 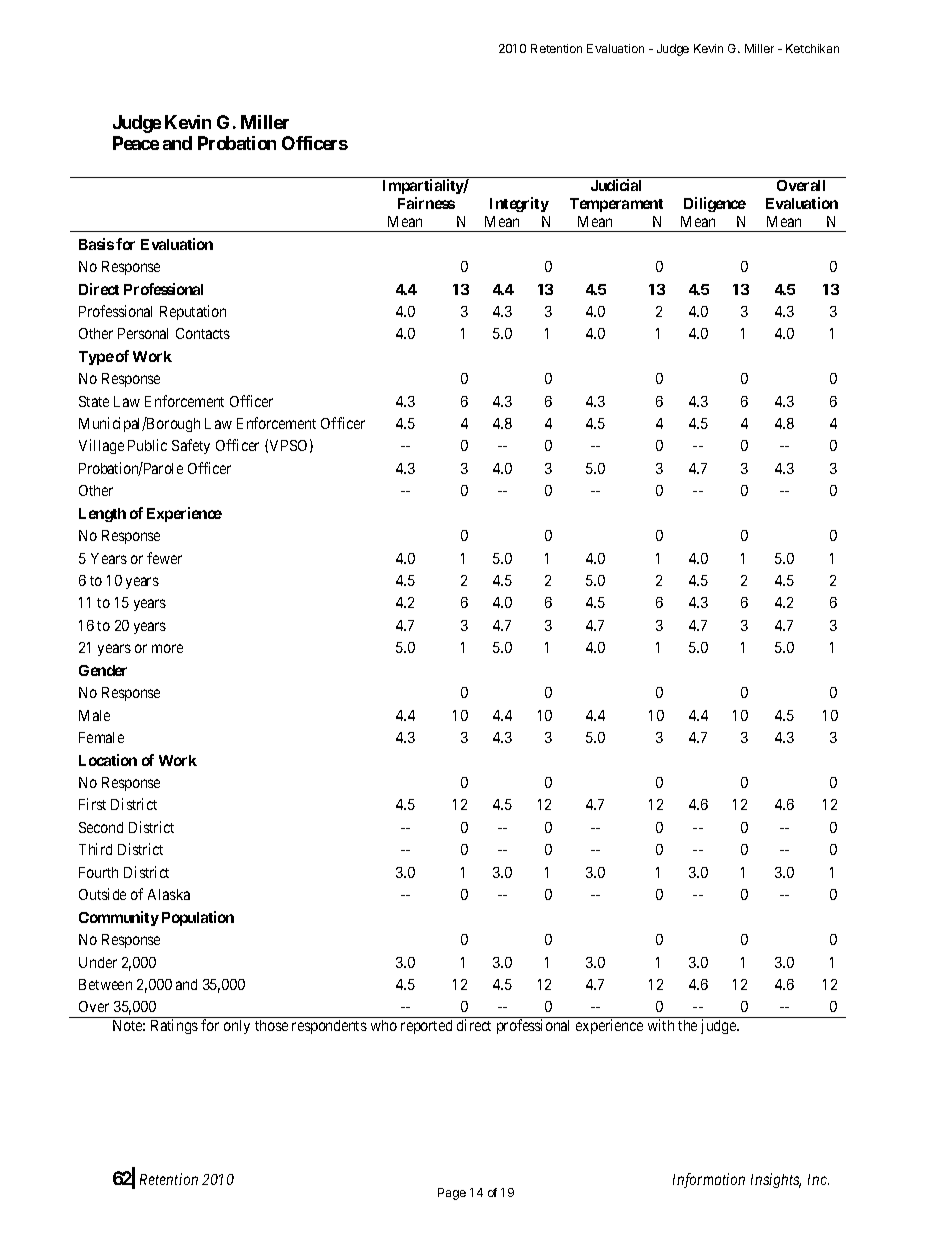 What do you see at coordinates (709, 1180) in the screenshot?
I see `Information` at bounding box center [709, 1180].
